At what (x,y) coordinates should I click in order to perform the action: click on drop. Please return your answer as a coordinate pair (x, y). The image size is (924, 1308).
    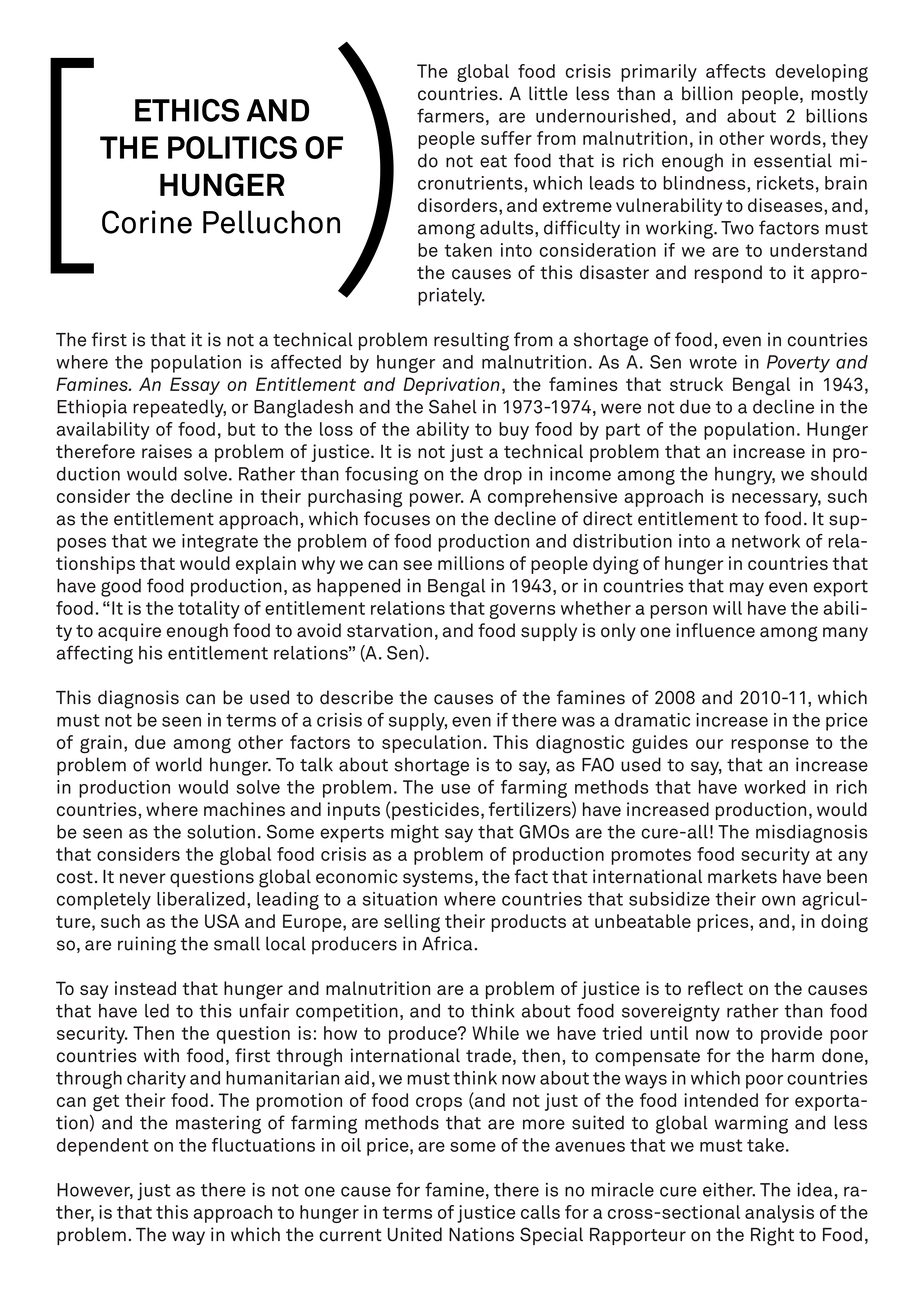
    Looking at the image, I should click on (503, 476).
